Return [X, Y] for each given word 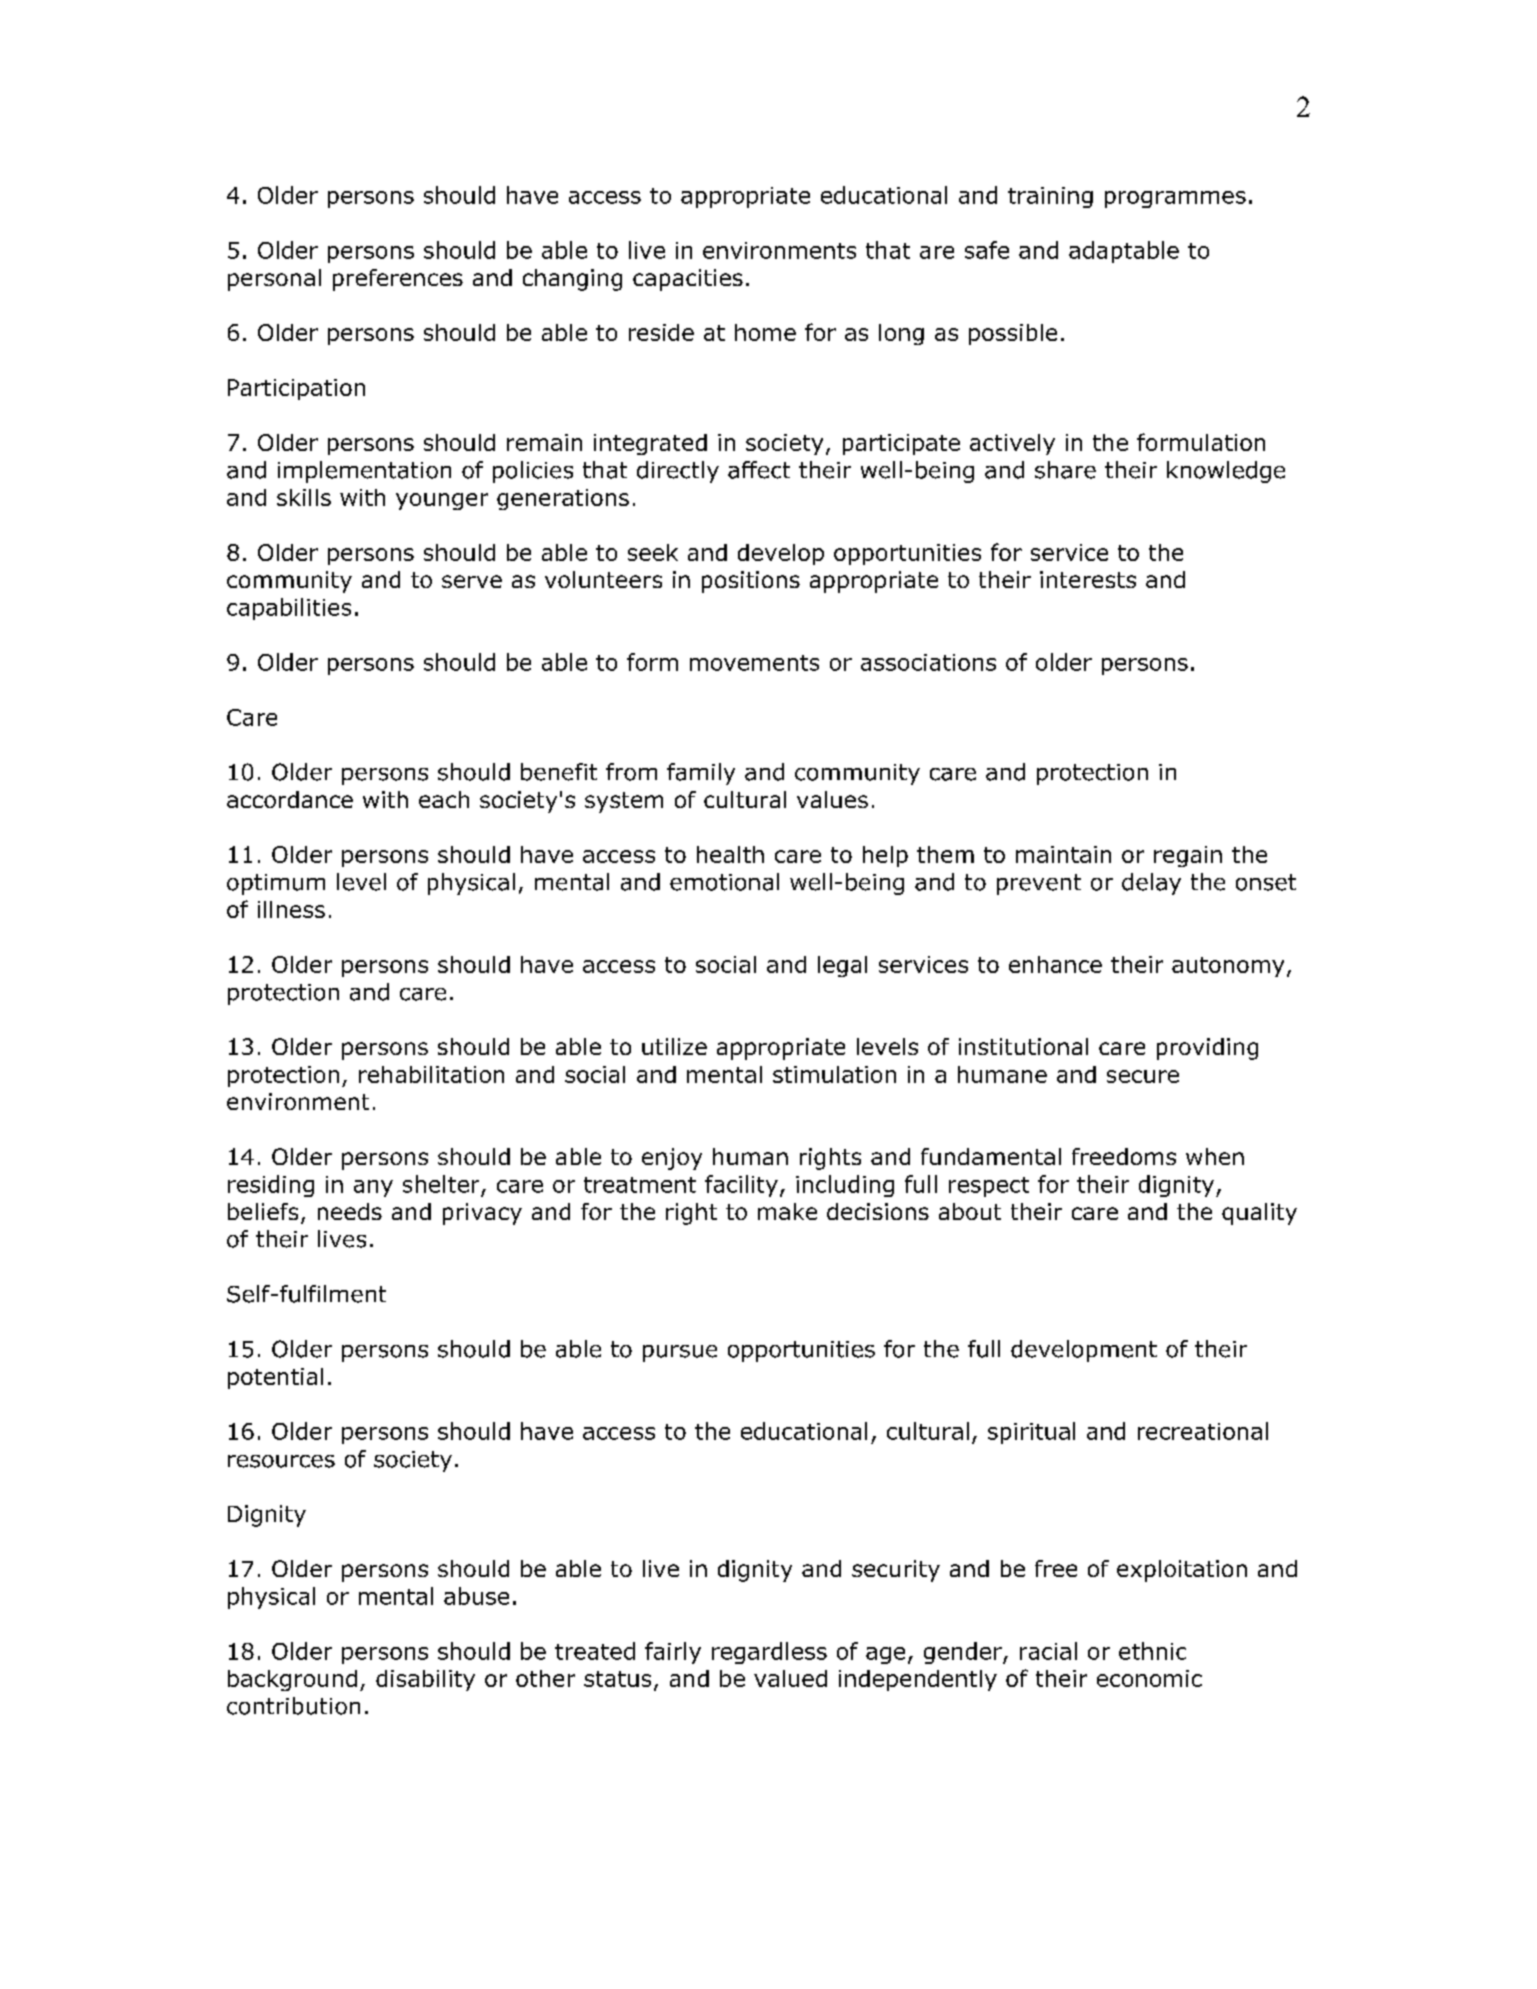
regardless [769, 1653]
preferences [398, 280]
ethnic [1152, 1651]
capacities [688, 280]
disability [425, 1680]
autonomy [1228, 967]
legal [842, 966]
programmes [1175, 199]
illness [291, 909]
